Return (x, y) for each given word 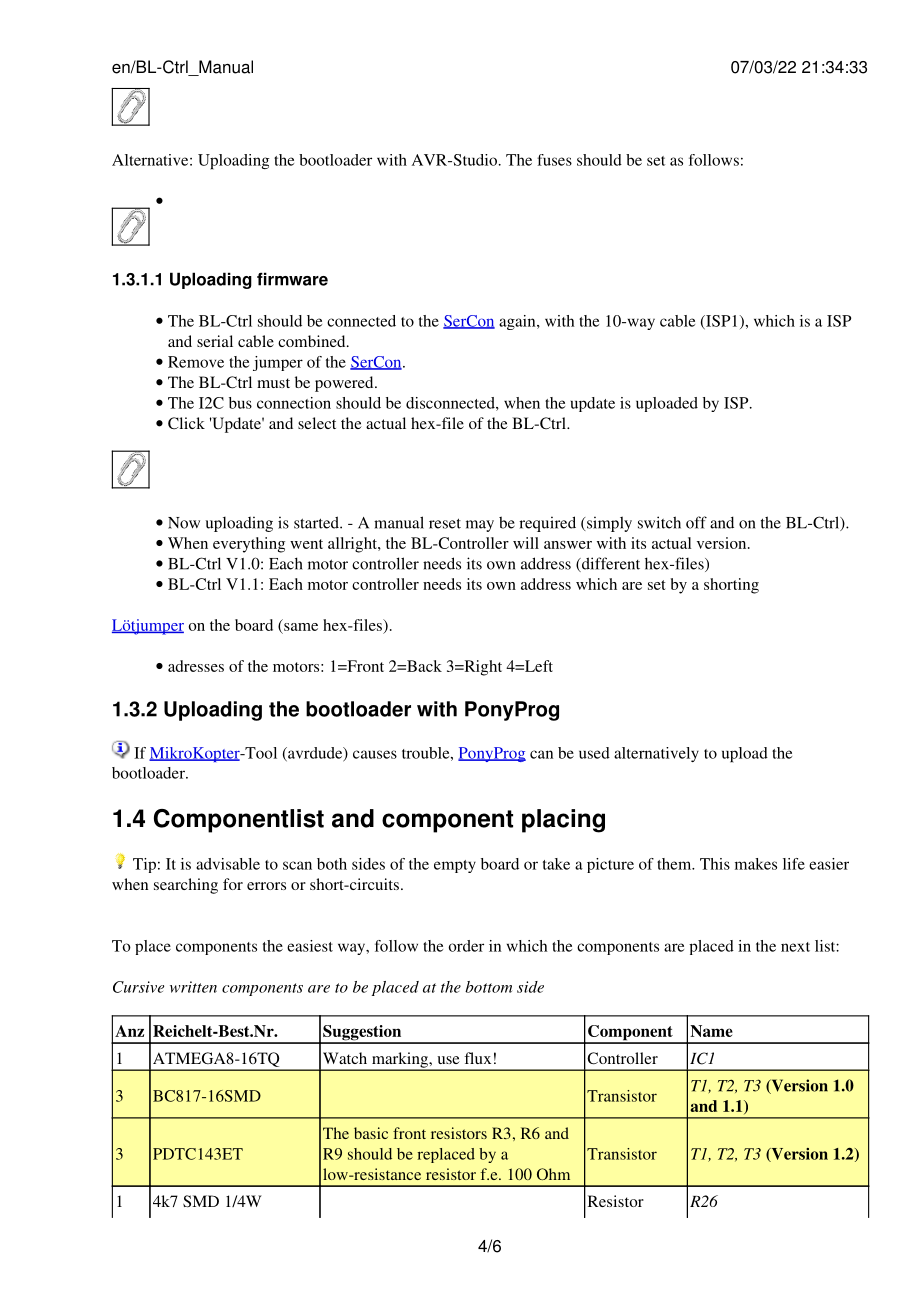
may (480, 526)
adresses (196, 666)
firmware (292, 279)
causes (375, 754)
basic (371, 1133)
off (696, 522)
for (233, 884)
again (518, 322)
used (594, 753)
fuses (554, 160)
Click (186, 423)
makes (756, 864)
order (466, 946)
